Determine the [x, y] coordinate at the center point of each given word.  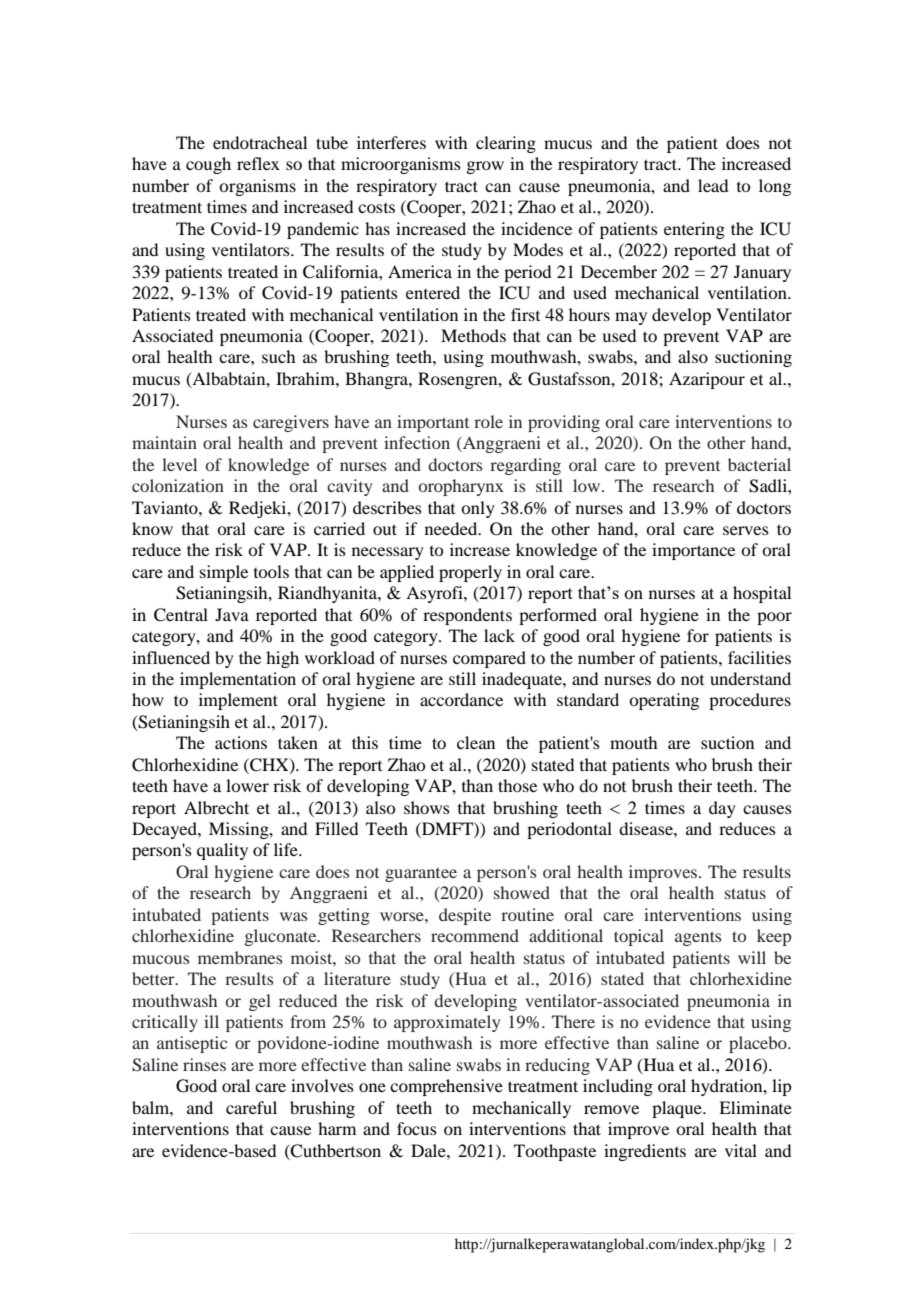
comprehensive [446, 1087]
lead [713, 185]
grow [485, 167]
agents [698, 938]
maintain [164, 442]
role [488, 421]
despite [465, 916]
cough [208, 165]
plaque [678, 1109]
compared [489, 659]
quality [222, 851]
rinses [204, 1064]
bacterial [759, 464]
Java [232, 614]
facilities [759, 657]
